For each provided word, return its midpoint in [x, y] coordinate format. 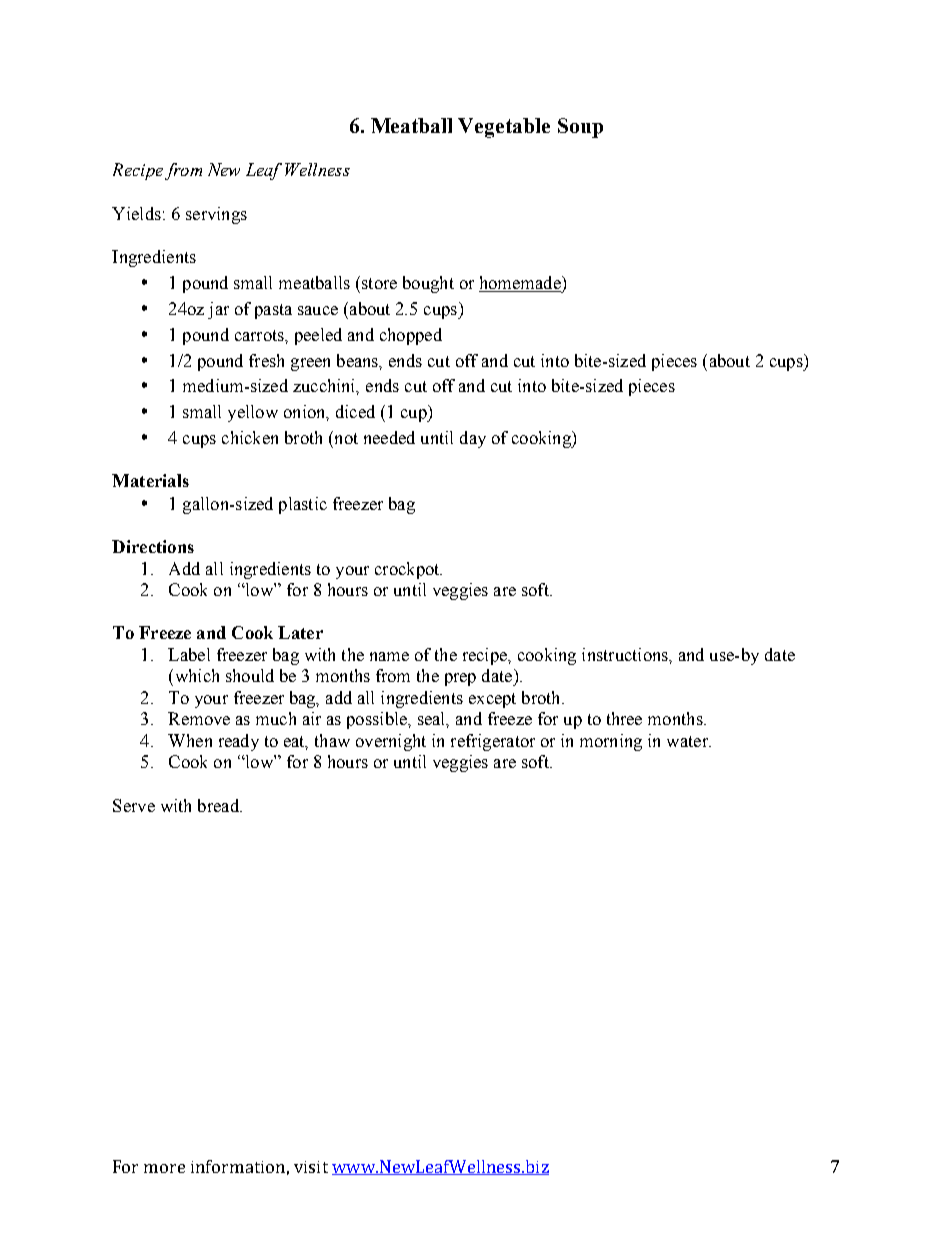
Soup [580, 128]
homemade [521, 284]
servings [216, 215]
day [473, 439]
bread [219, 805]
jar [218, 310]
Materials [150, 480]
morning [611, 742]
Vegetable [504, 128]
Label [189, 654]
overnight [391, 742]
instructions [626, 654]
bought [428, 284]
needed [389, 437]
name [389, 656]
